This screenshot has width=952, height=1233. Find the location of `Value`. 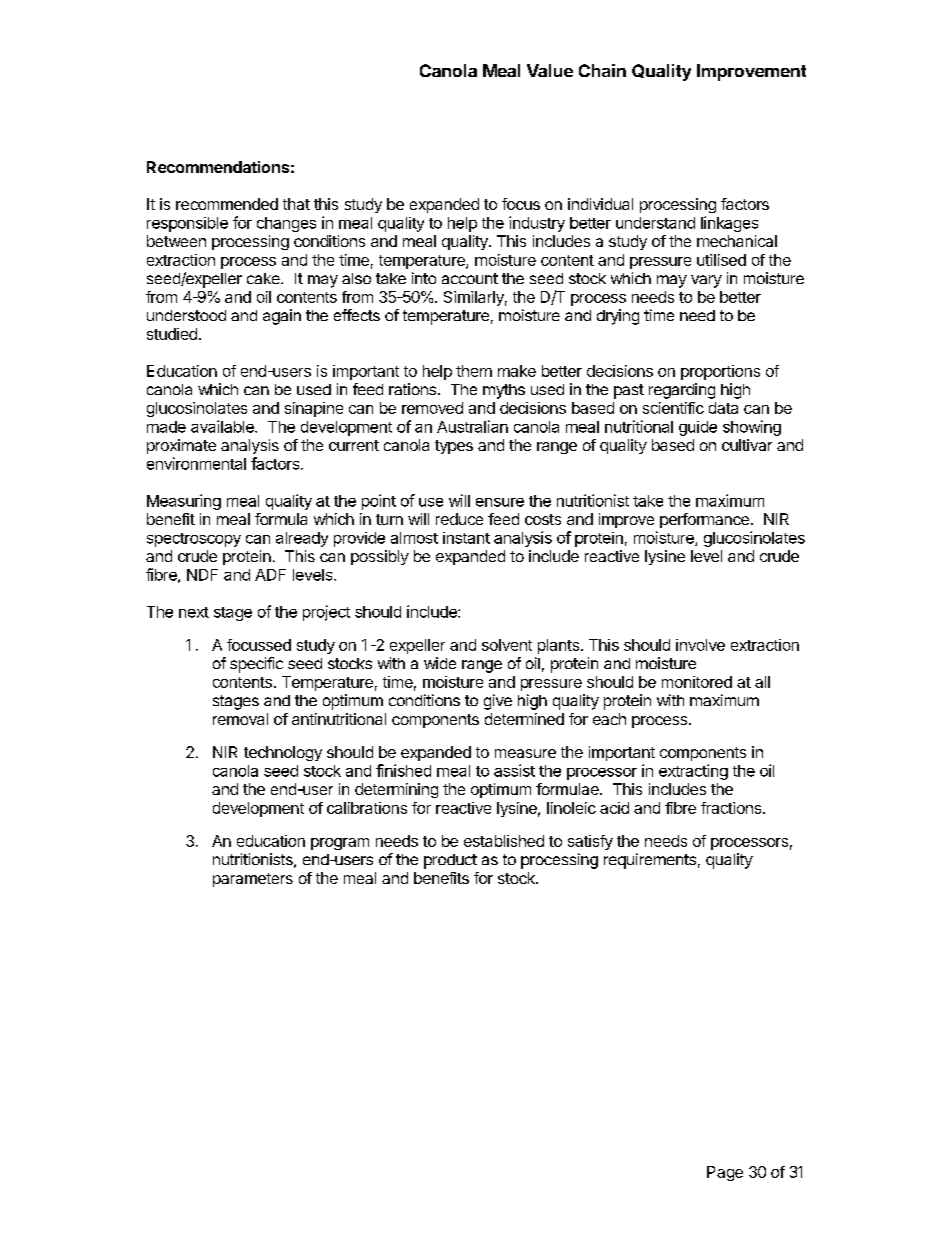

Value is located at coordinates (550, 70).
